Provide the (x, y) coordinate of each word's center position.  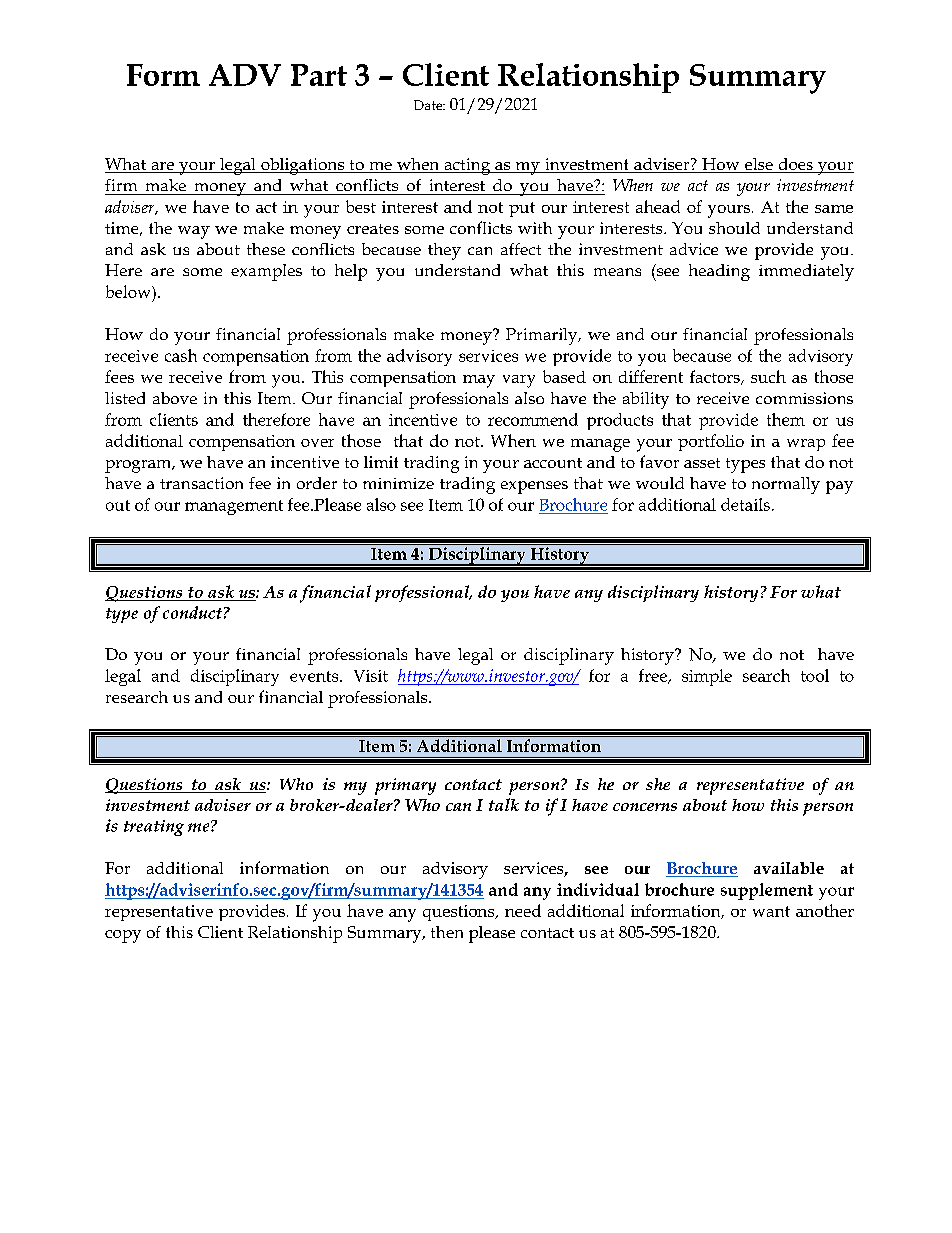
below (129, 291)
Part (319, 75)
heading (719, 272)
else (759, 165)
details (745, 504)
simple (707, 677)
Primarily (543, 336)
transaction (201, 483)
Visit (371, 676)
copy (123, 936)
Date (429, 105)
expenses (534, 487)
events (315, 676)
